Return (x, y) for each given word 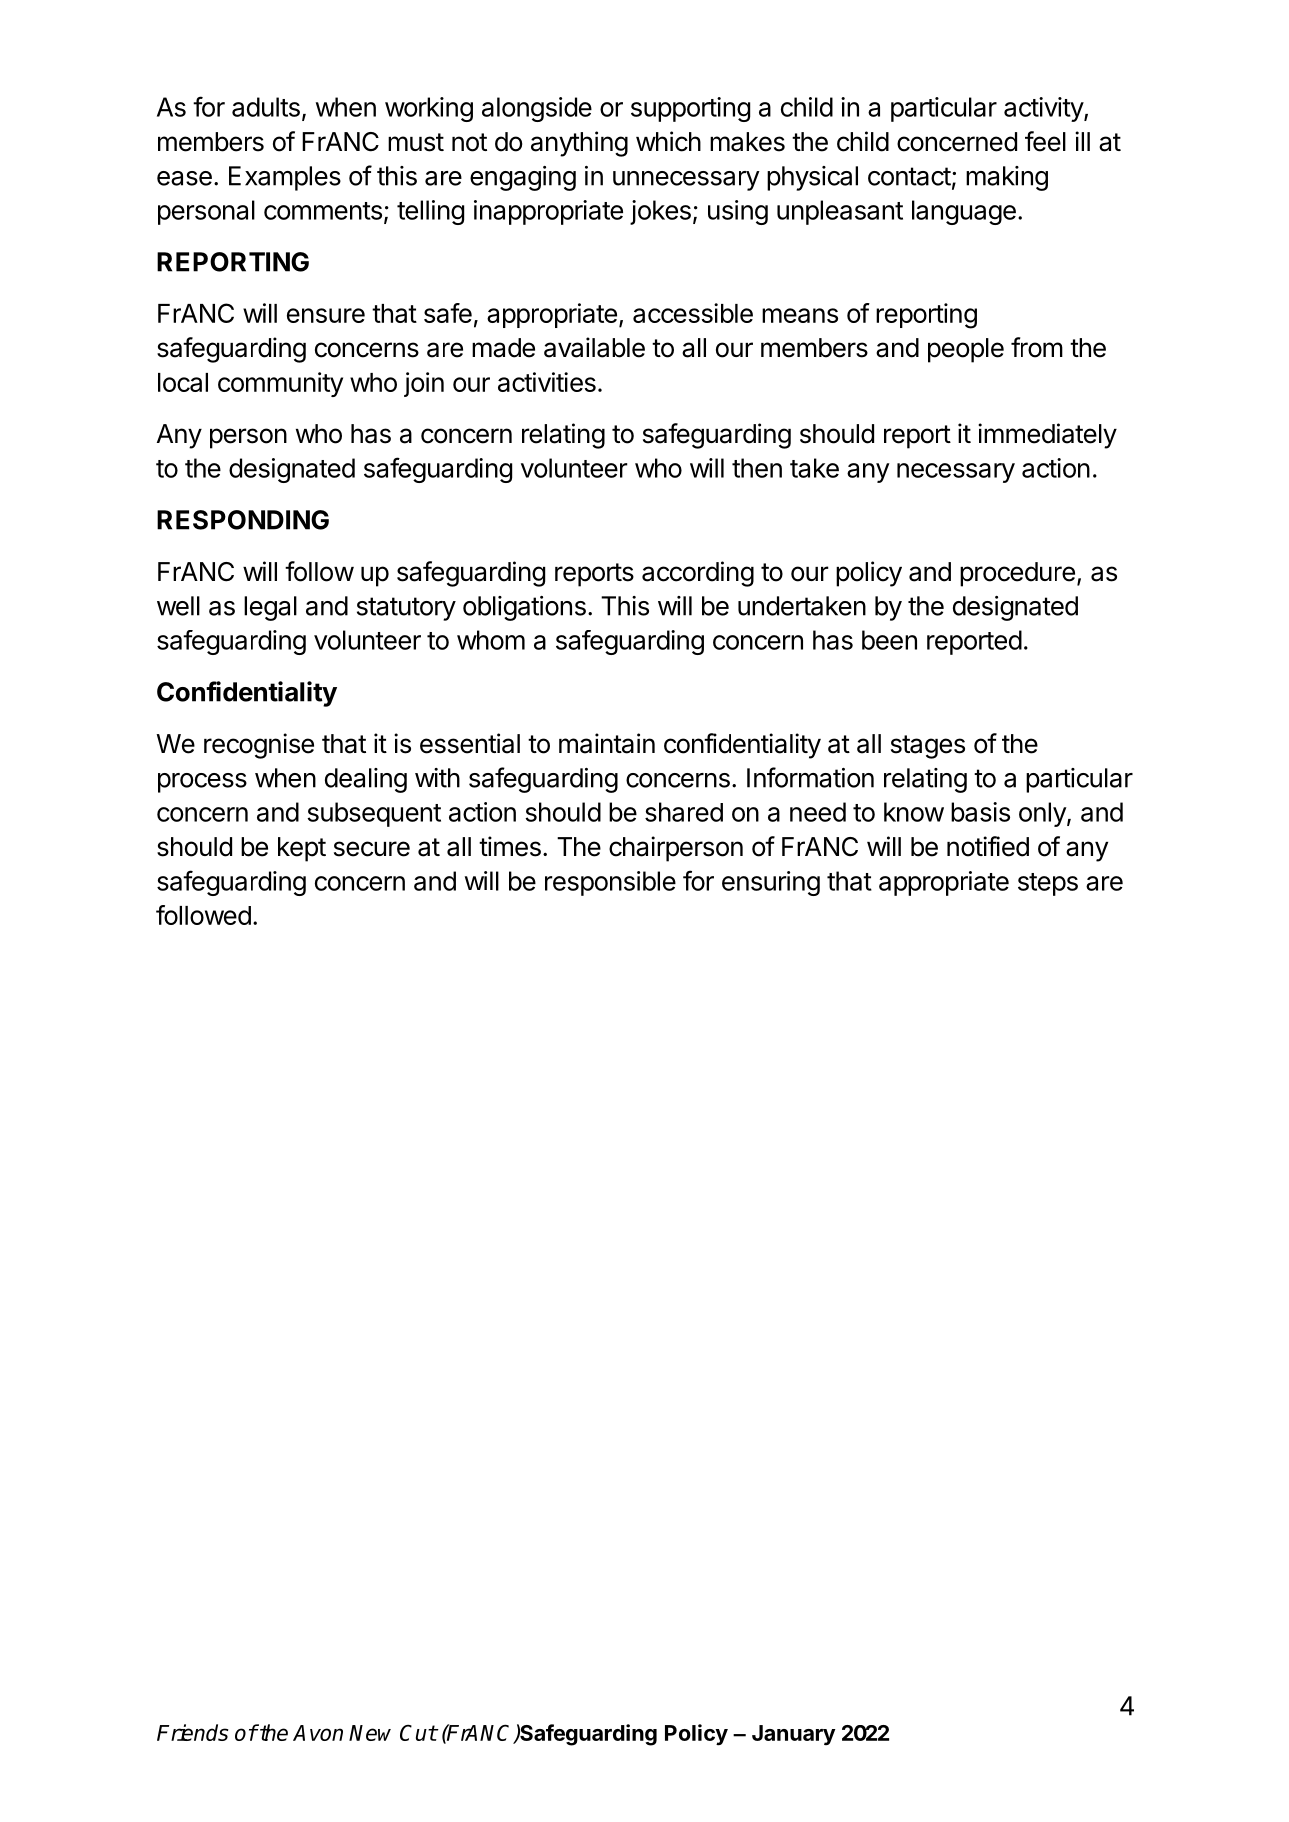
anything (579, 144)
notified (988, 846)
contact (909, 176)
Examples (285, 178)
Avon (318, 1733)
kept (302, 849)
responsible (610, 883)
